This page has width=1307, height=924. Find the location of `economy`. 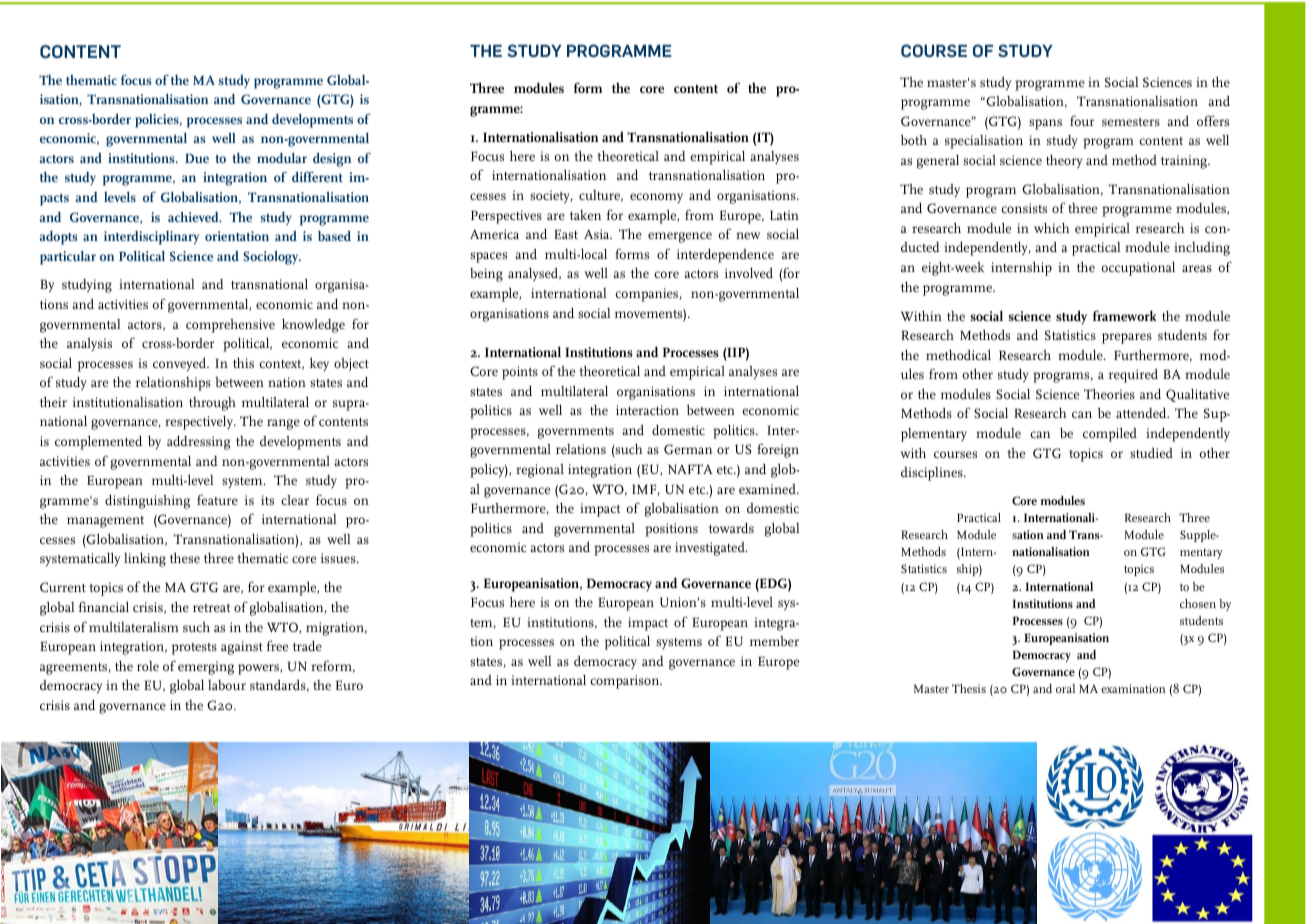

economy is located at coordinates (656, 198).
